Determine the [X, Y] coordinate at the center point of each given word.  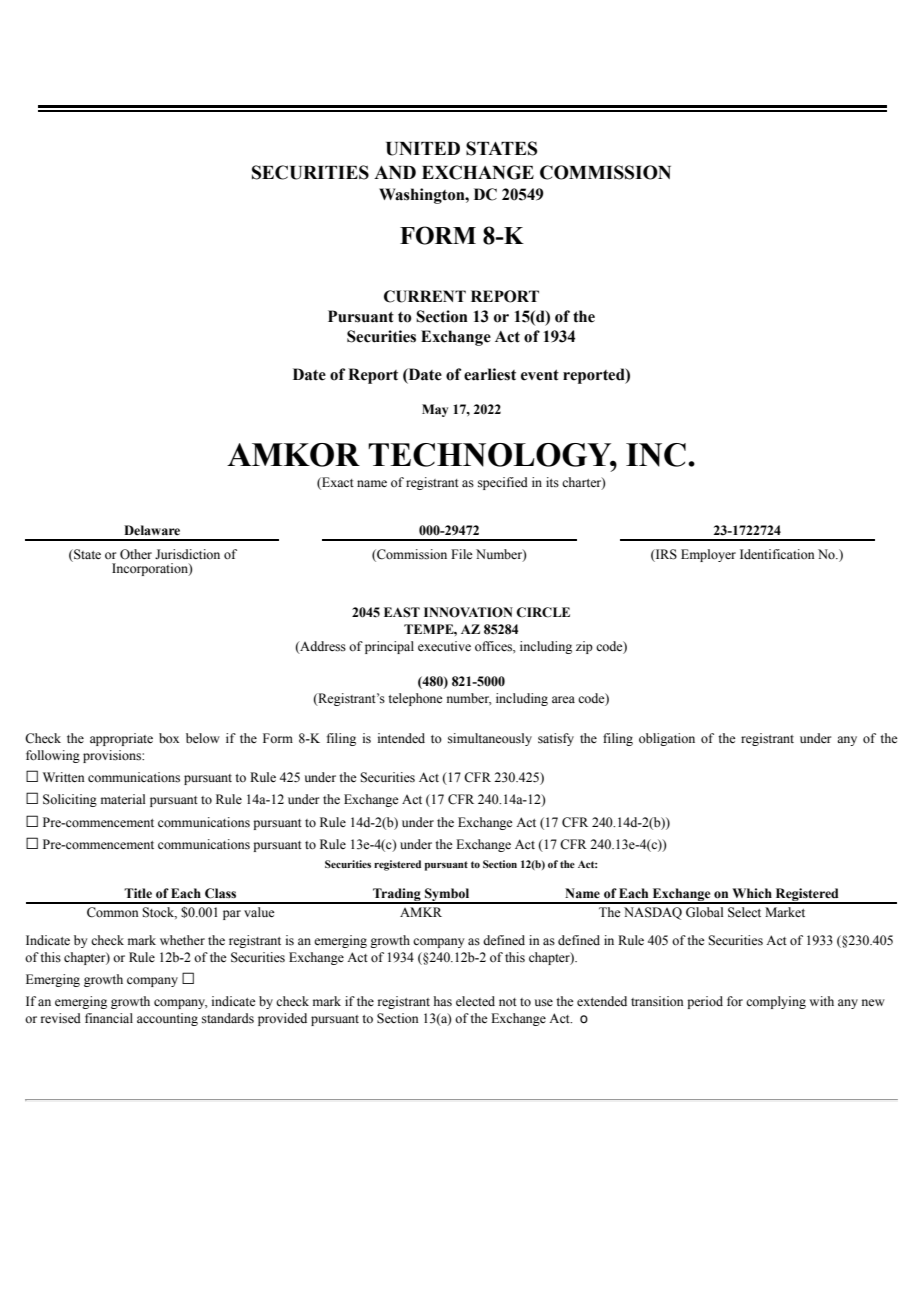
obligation [667, 739]
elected [475, 1001]
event [540, 375]
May [435, 410]
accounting [167, 1019]
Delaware [152, 530]
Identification [777, 554]
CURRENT [425, 296]
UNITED [423, 149]
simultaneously [490, 739]
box [169, 738]
